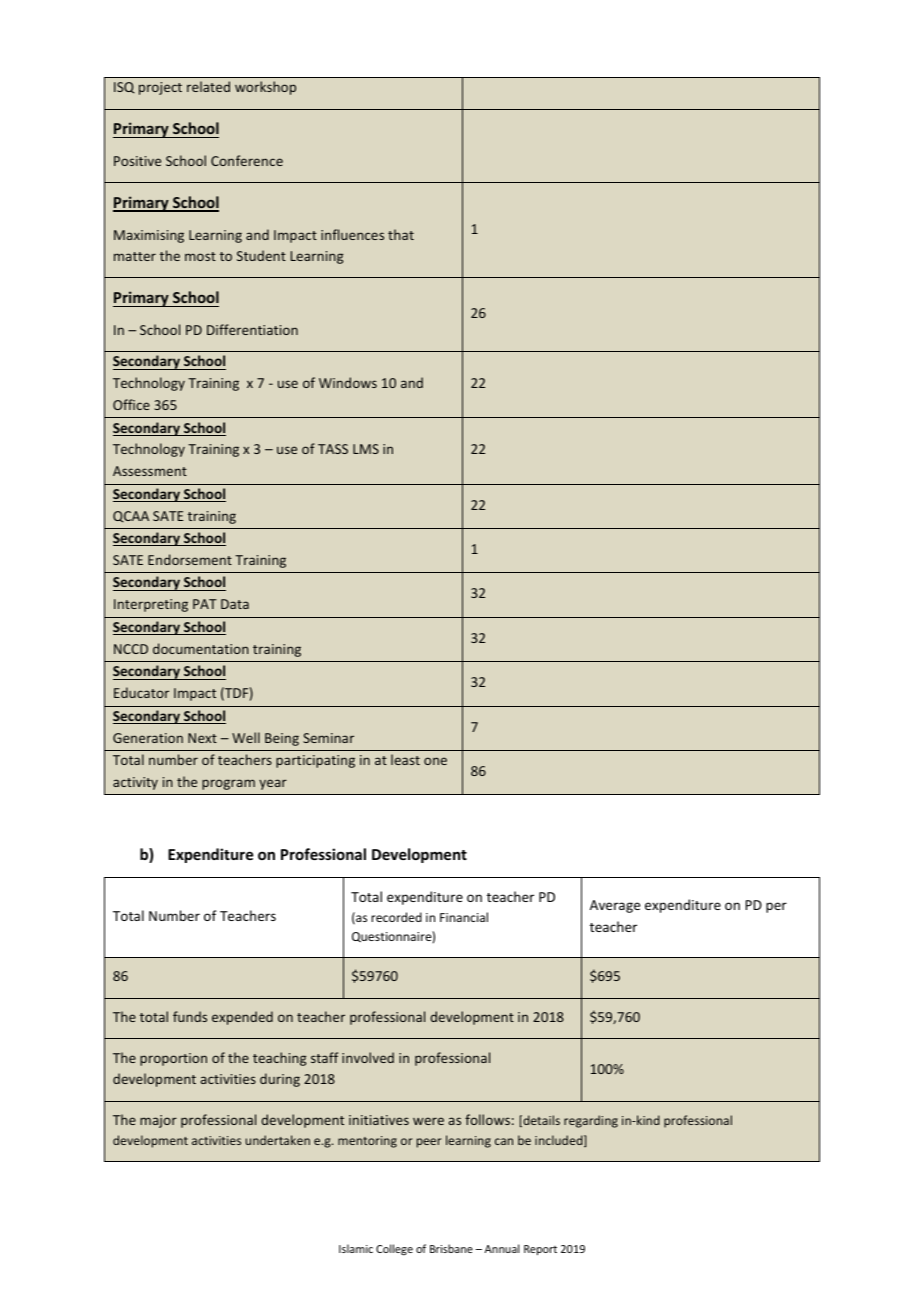 The image size is (924, 1308). What do you see at coordinates (451, 1248) in the screenshot?
I see `Brisbane` at bounding box center [451, 1248].
